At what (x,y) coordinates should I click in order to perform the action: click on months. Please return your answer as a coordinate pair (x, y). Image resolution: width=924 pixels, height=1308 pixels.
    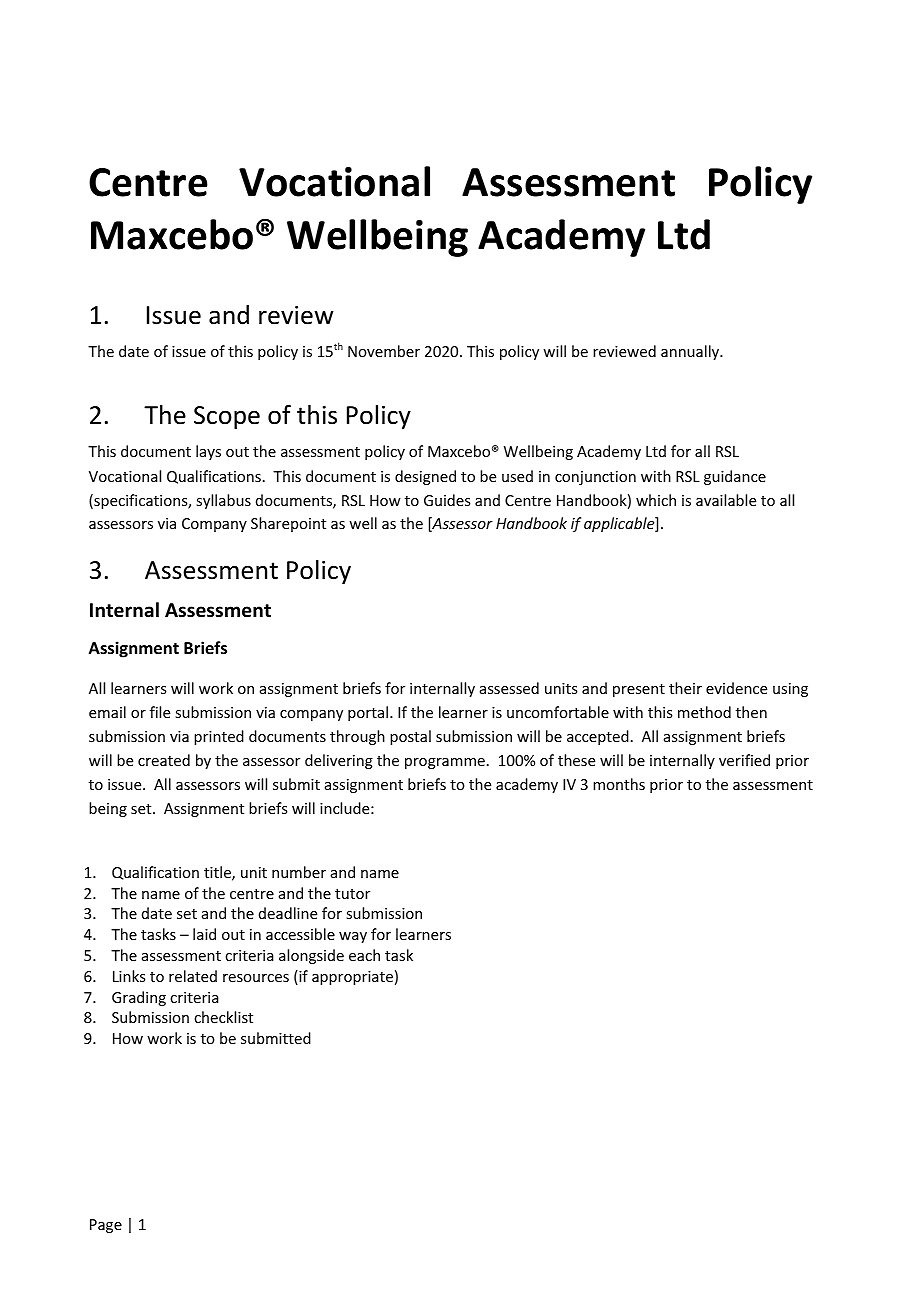
    Looking at the image, I should click on (619, 784).
